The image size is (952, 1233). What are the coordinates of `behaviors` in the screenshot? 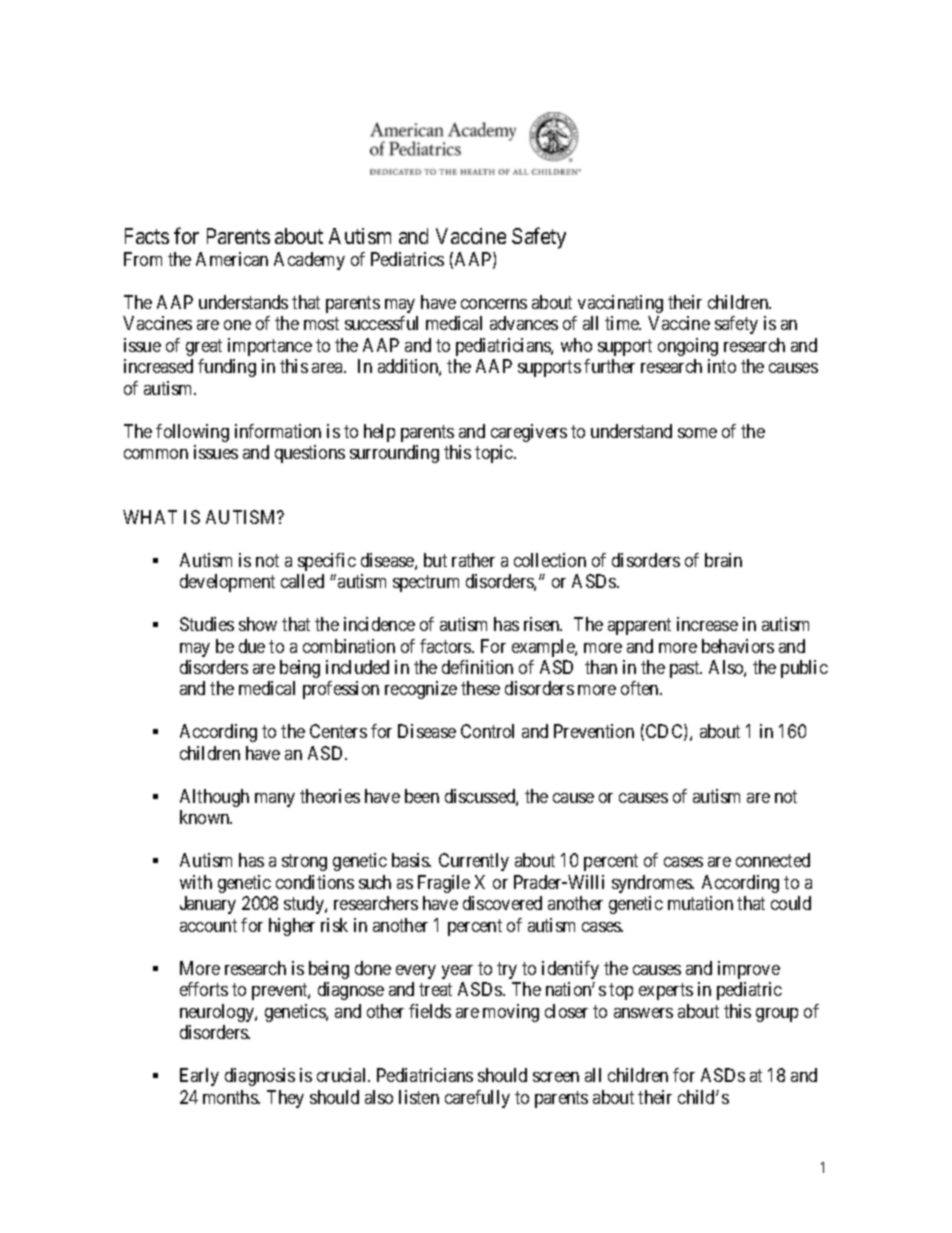 It's located at (738, 646).
